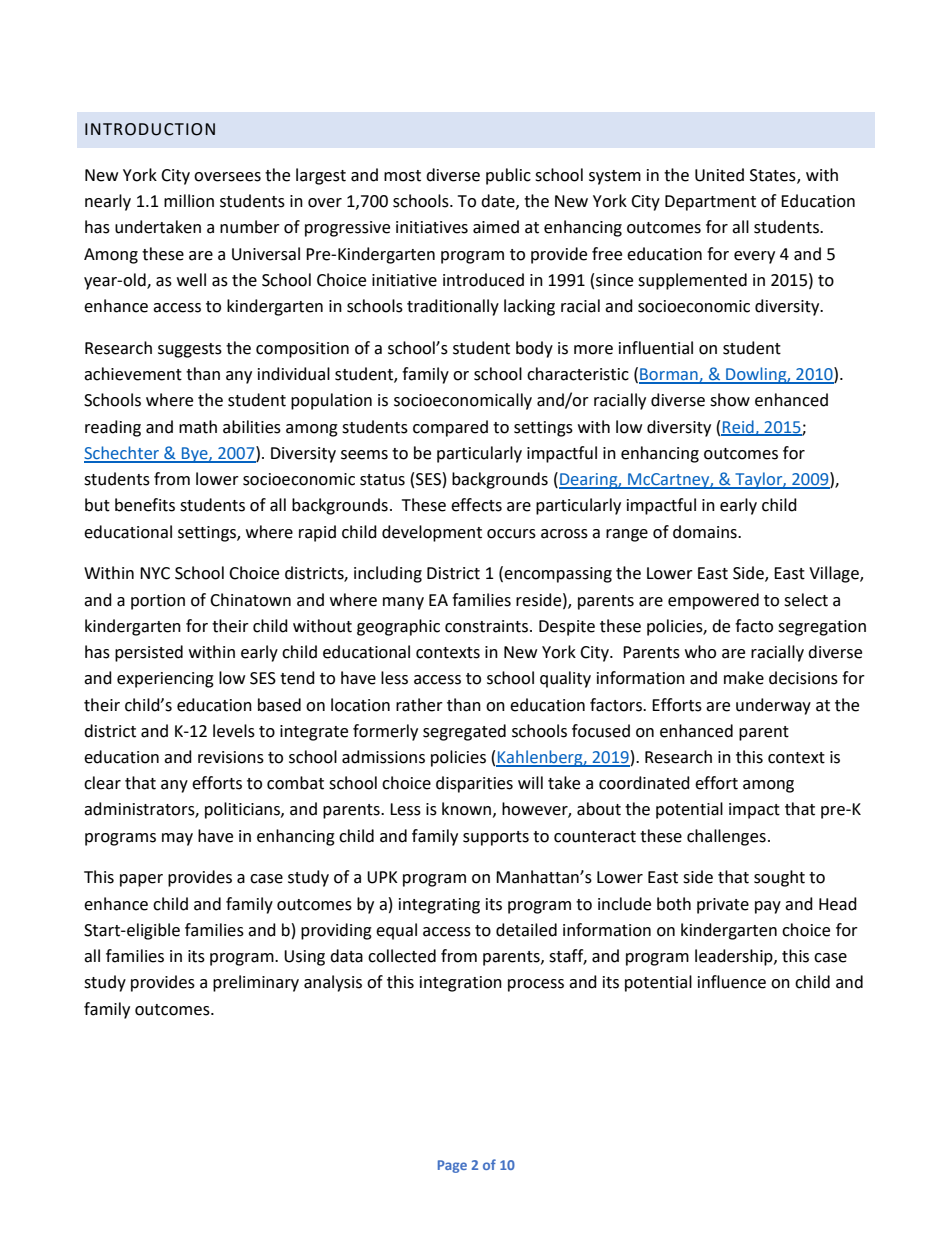  Describe the element at coordinates (256, 983) in the image. I see `preliminary` at that location.
